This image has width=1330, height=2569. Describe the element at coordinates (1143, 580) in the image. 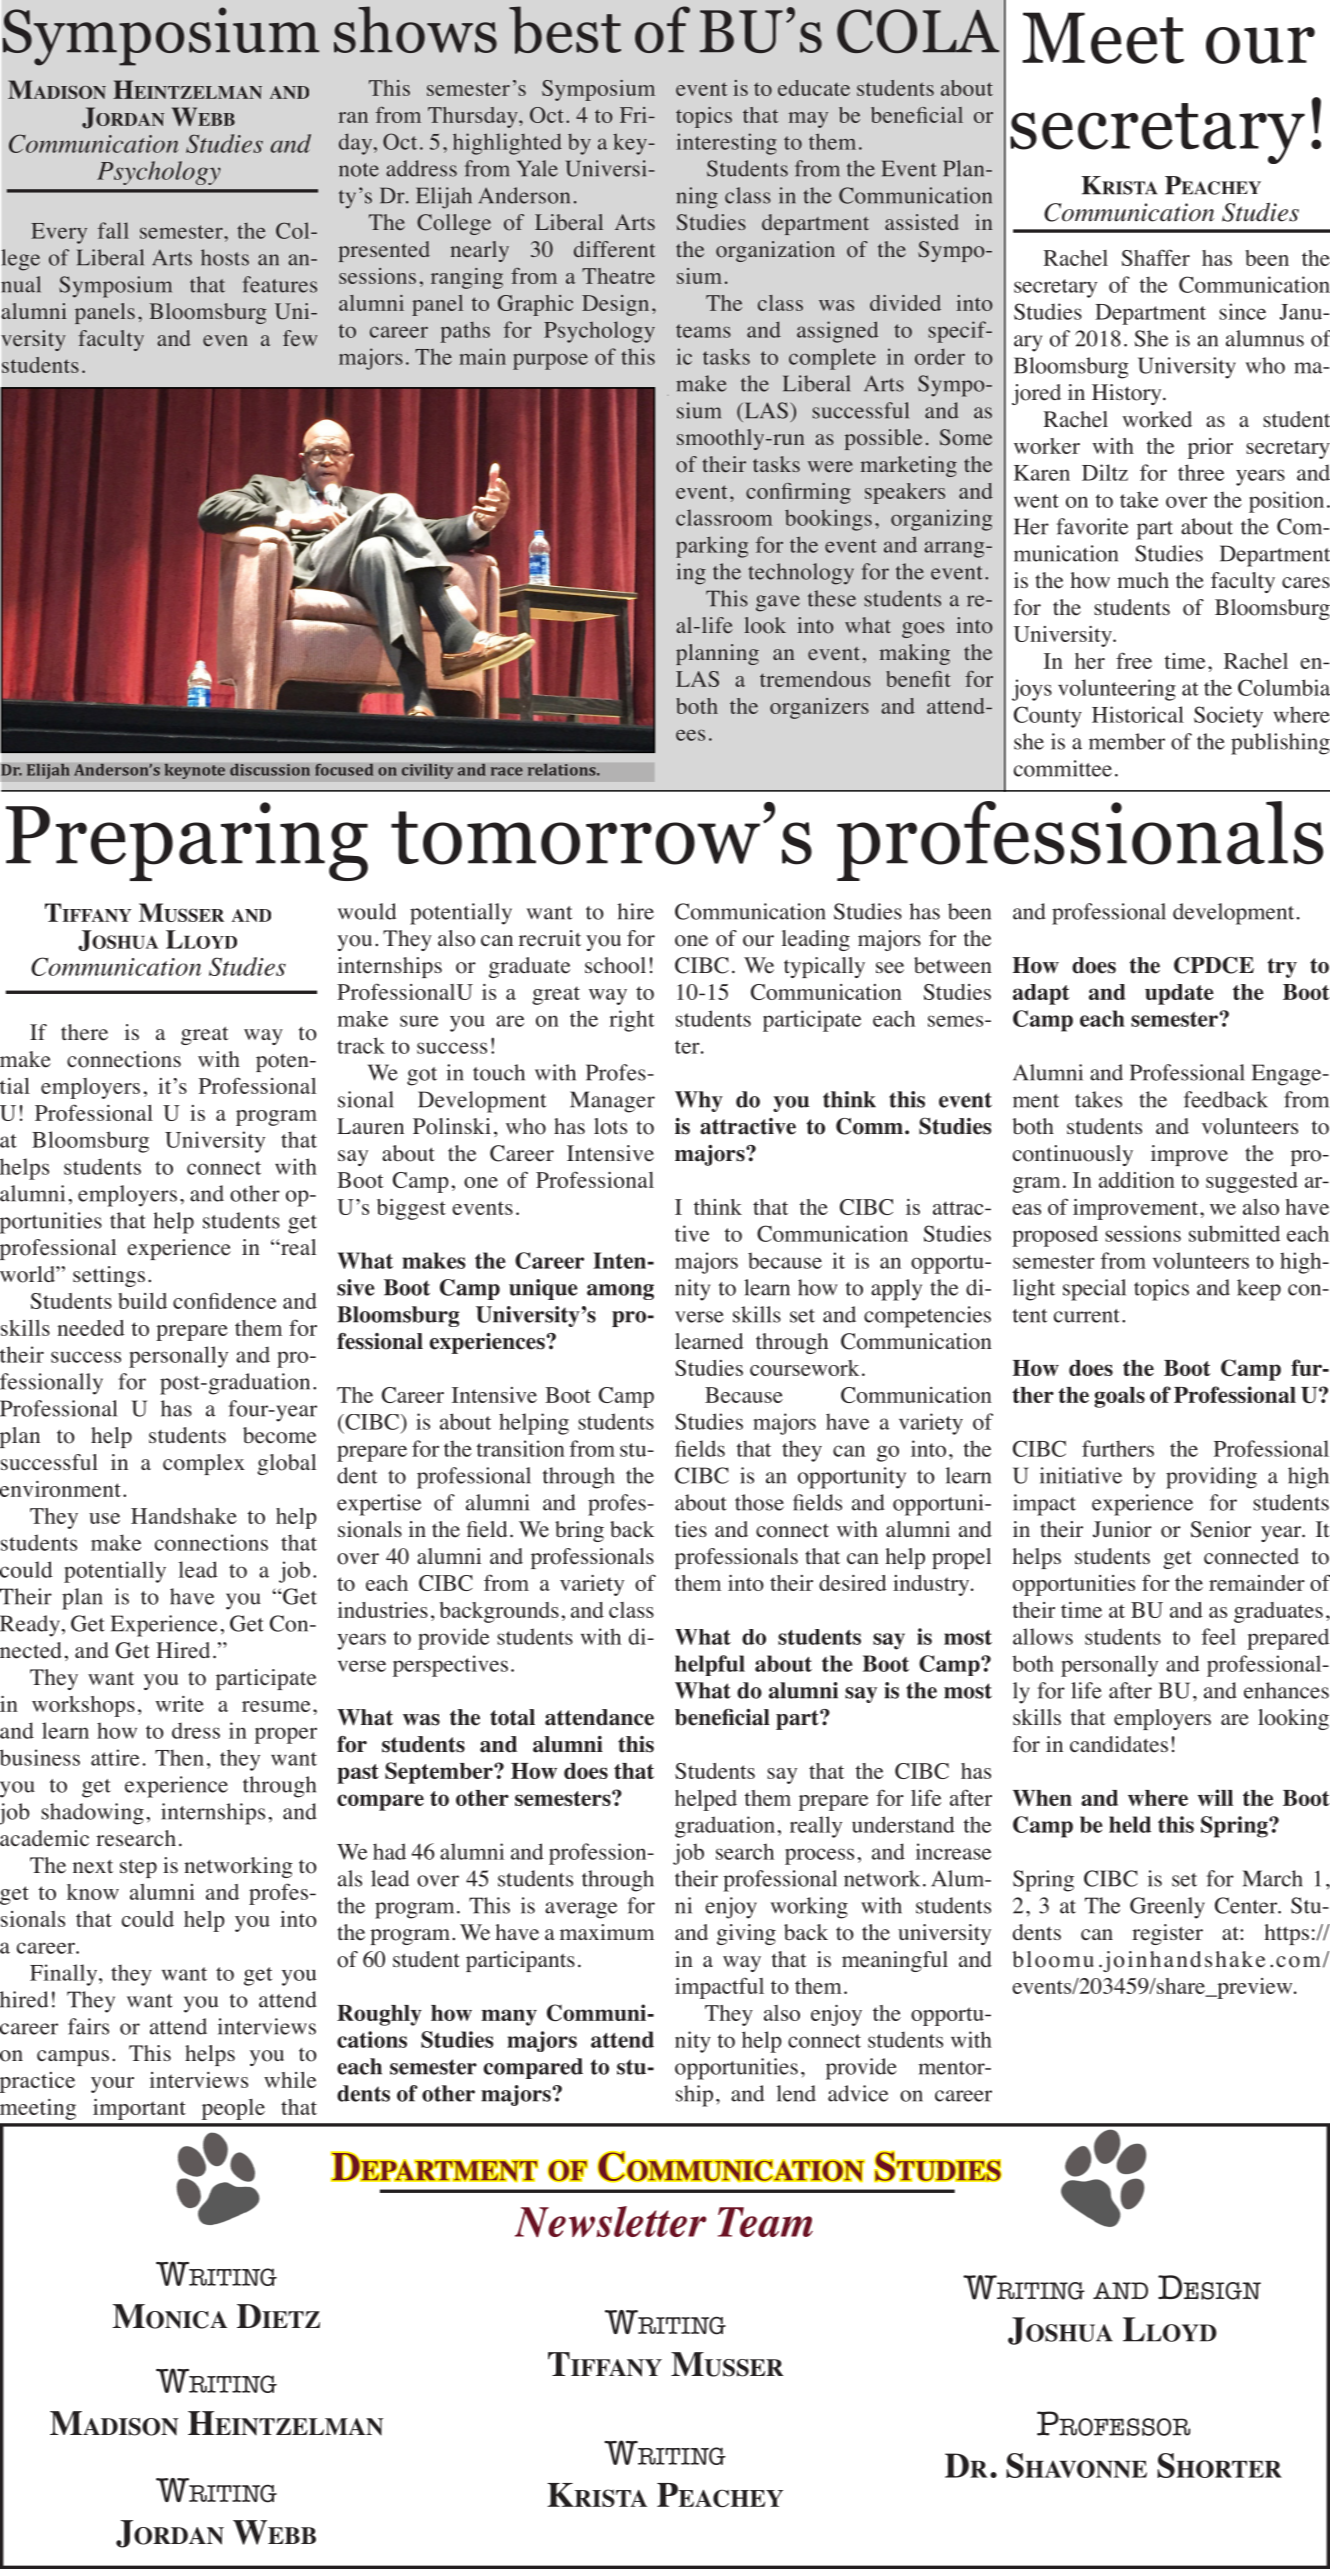

I see `much` at that location.
